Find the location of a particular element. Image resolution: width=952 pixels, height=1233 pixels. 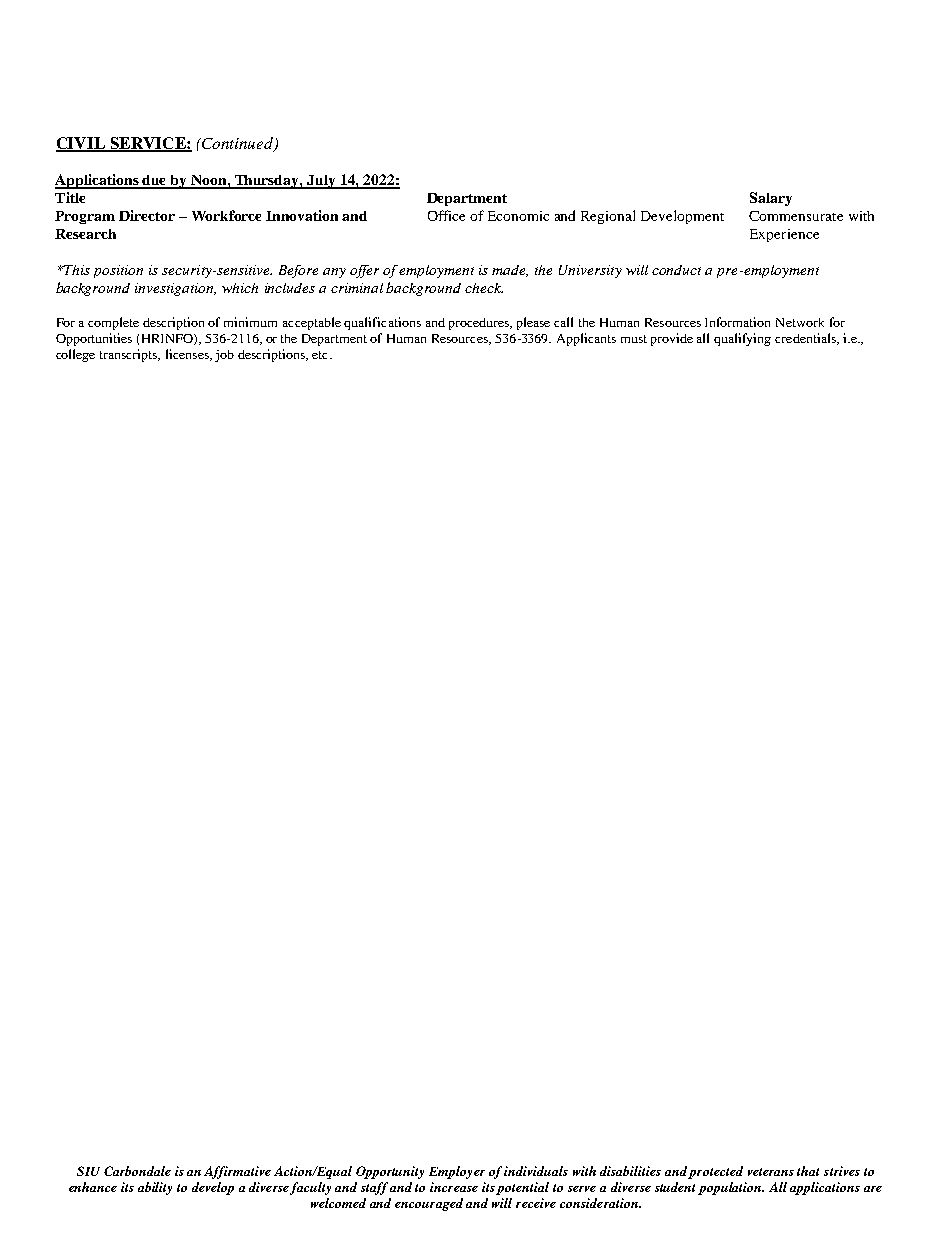

Employer is located at coordinates (457, 1172).
